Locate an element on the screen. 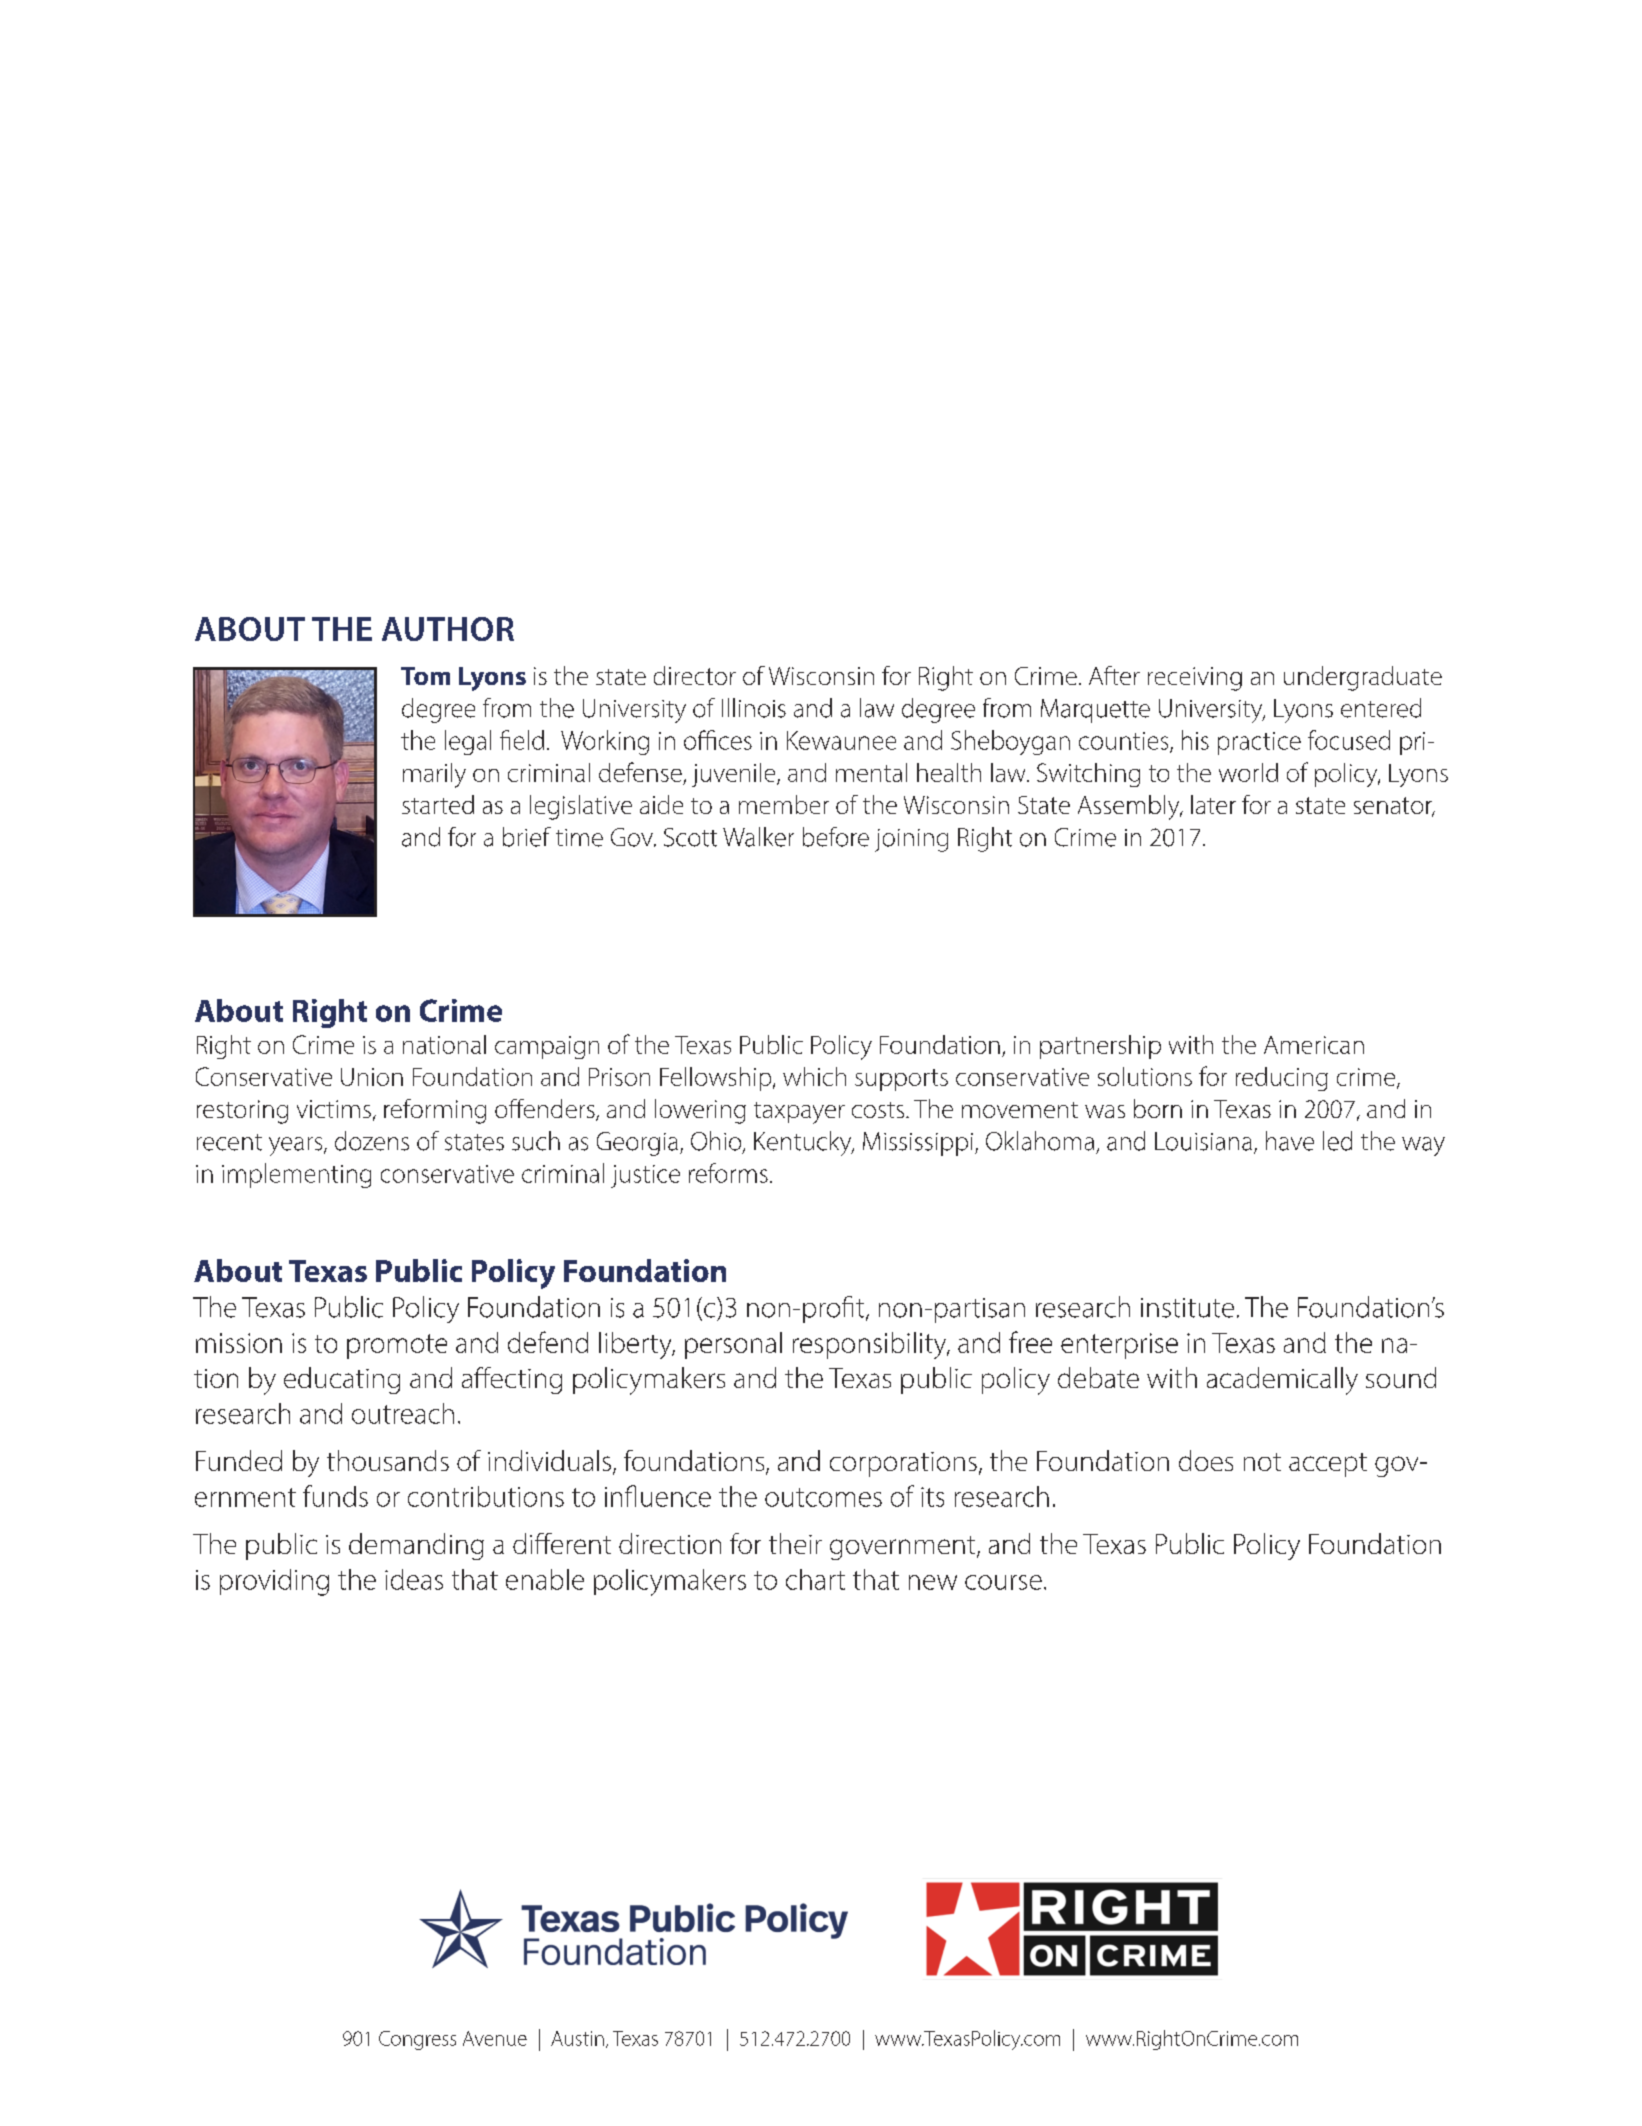 Image resolution: width=1642 pixels, height=2126 pixels. Illinois is located at coordinates (754, 708).
